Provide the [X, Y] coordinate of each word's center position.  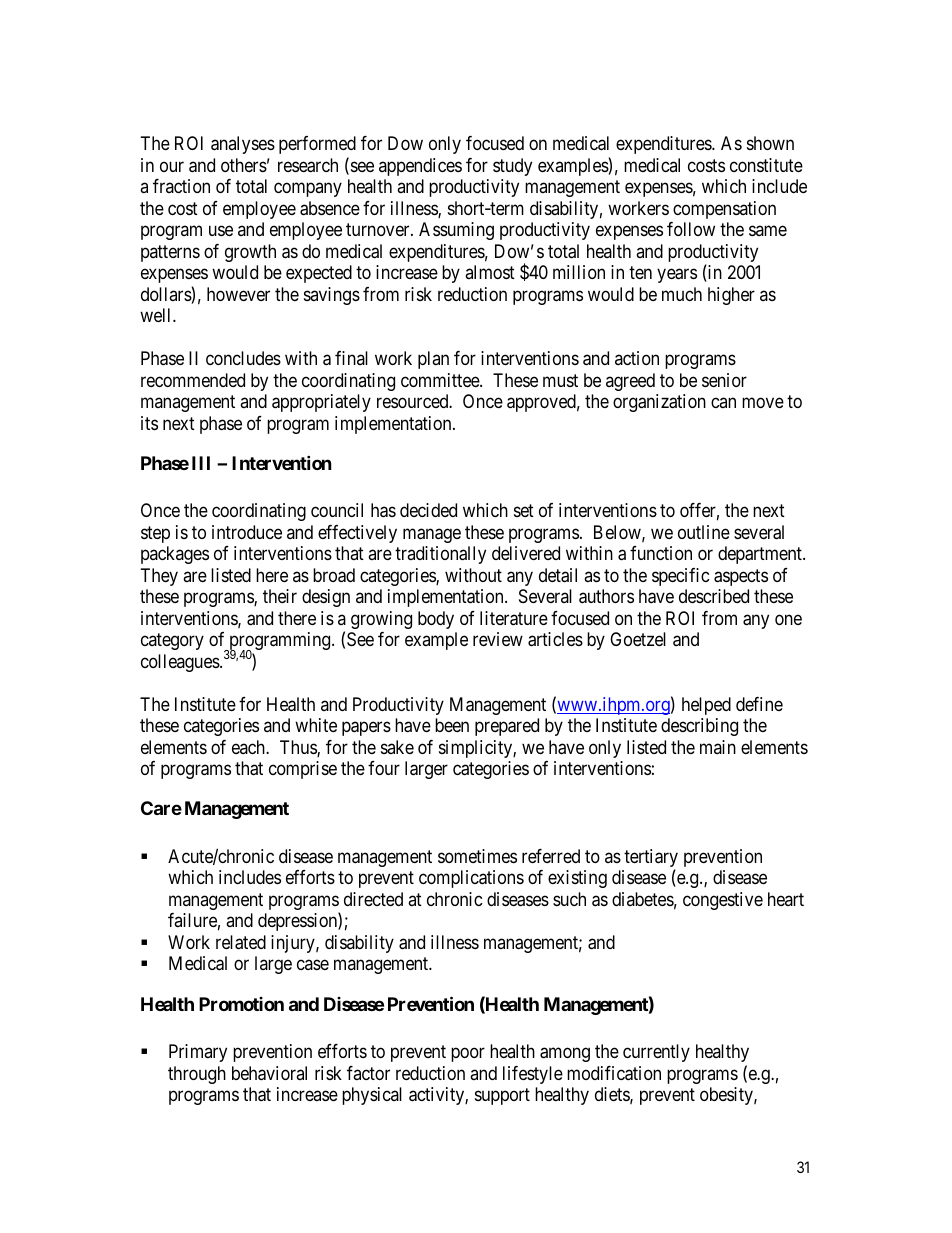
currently [656, 1053]
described [714, 596]
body [436, 620]
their [280, 596]
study [512, 167]
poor [468, 1055]
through [197, 1075]
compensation [724, 210]
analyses [243, 145]
